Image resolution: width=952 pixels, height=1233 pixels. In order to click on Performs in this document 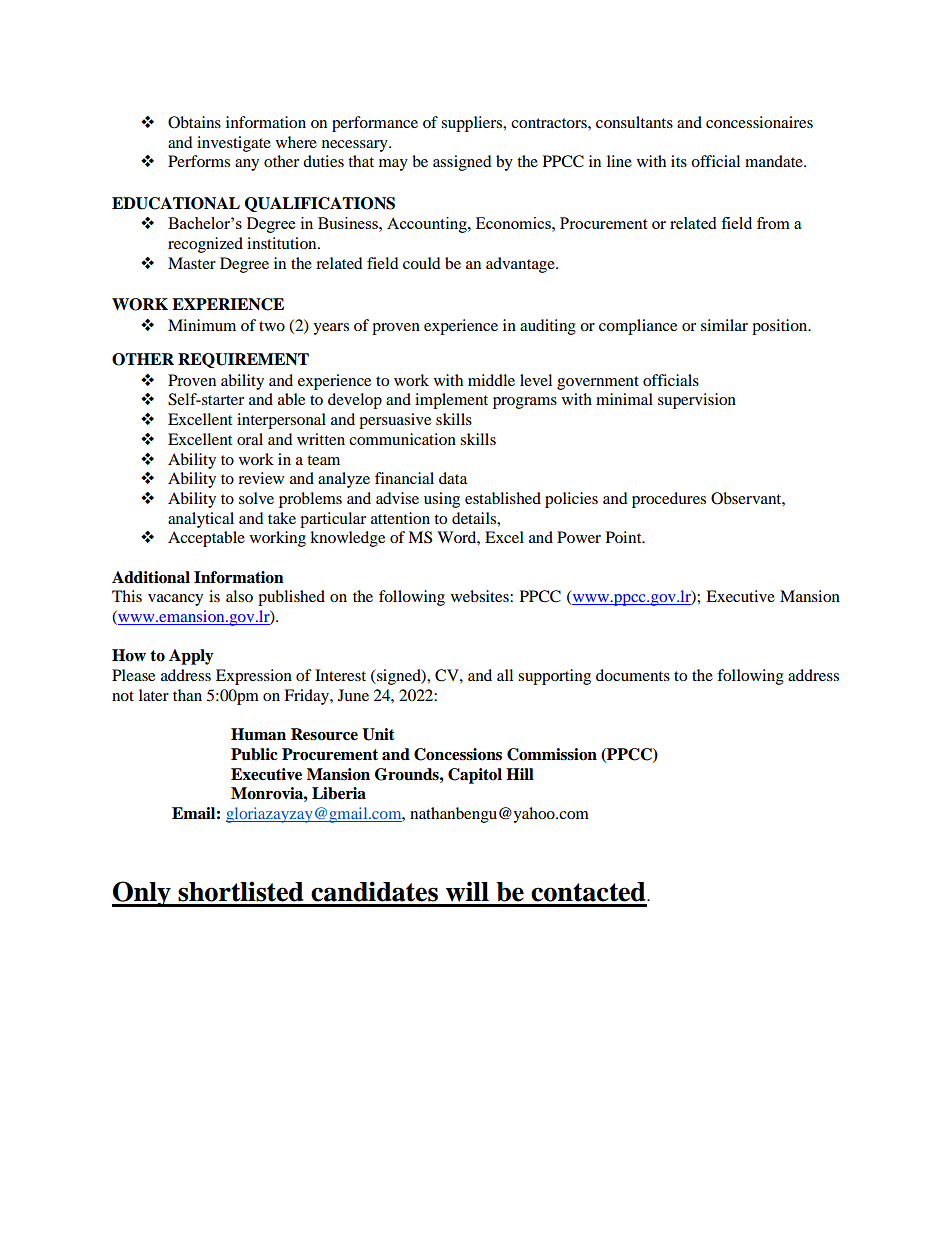, I will do `click(199, 161)`.
